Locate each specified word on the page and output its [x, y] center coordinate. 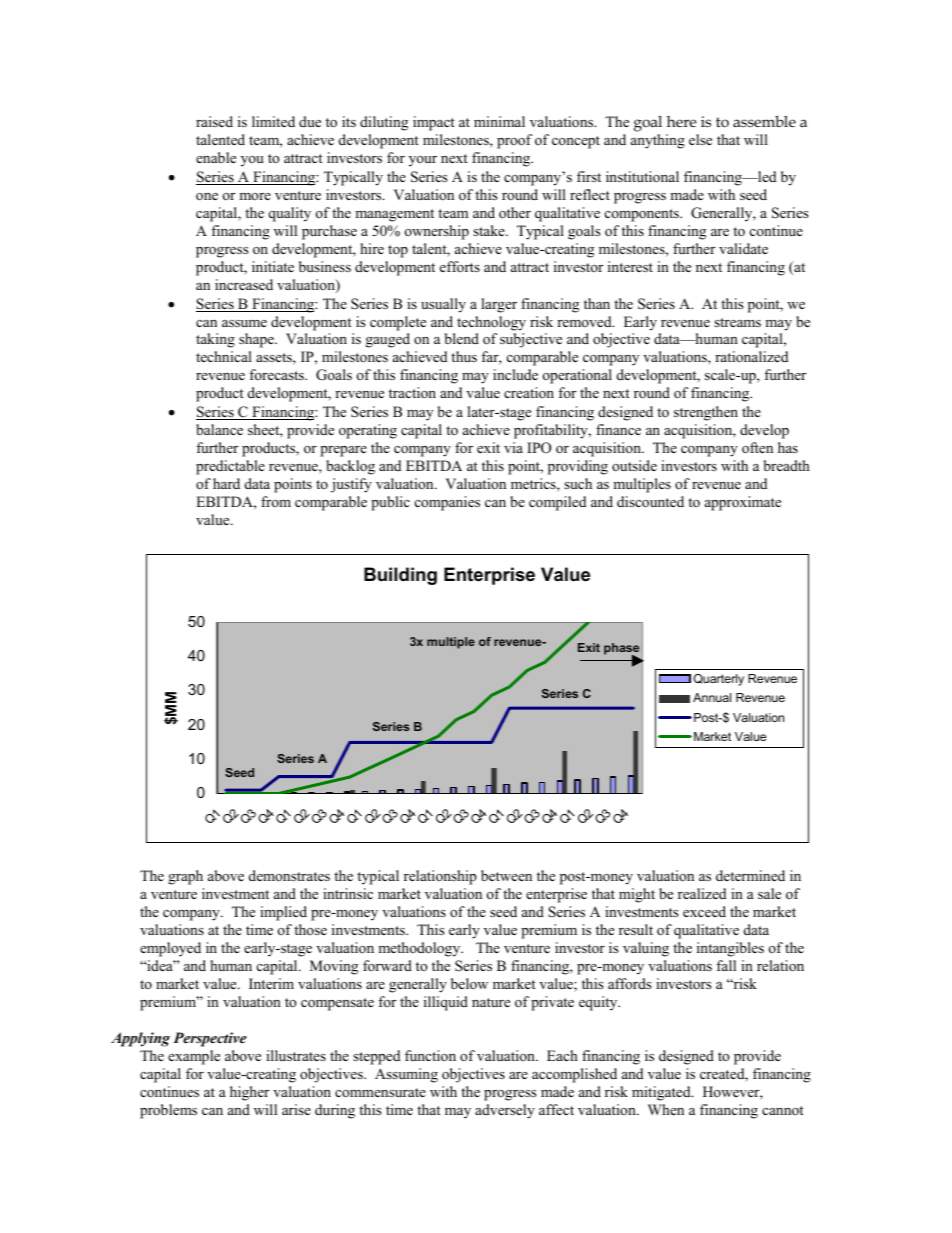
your [423, 161]
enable [216, 157]
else [700, 139]
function [430, 1055]
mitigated [662, 1093]
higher [249, 1093]
